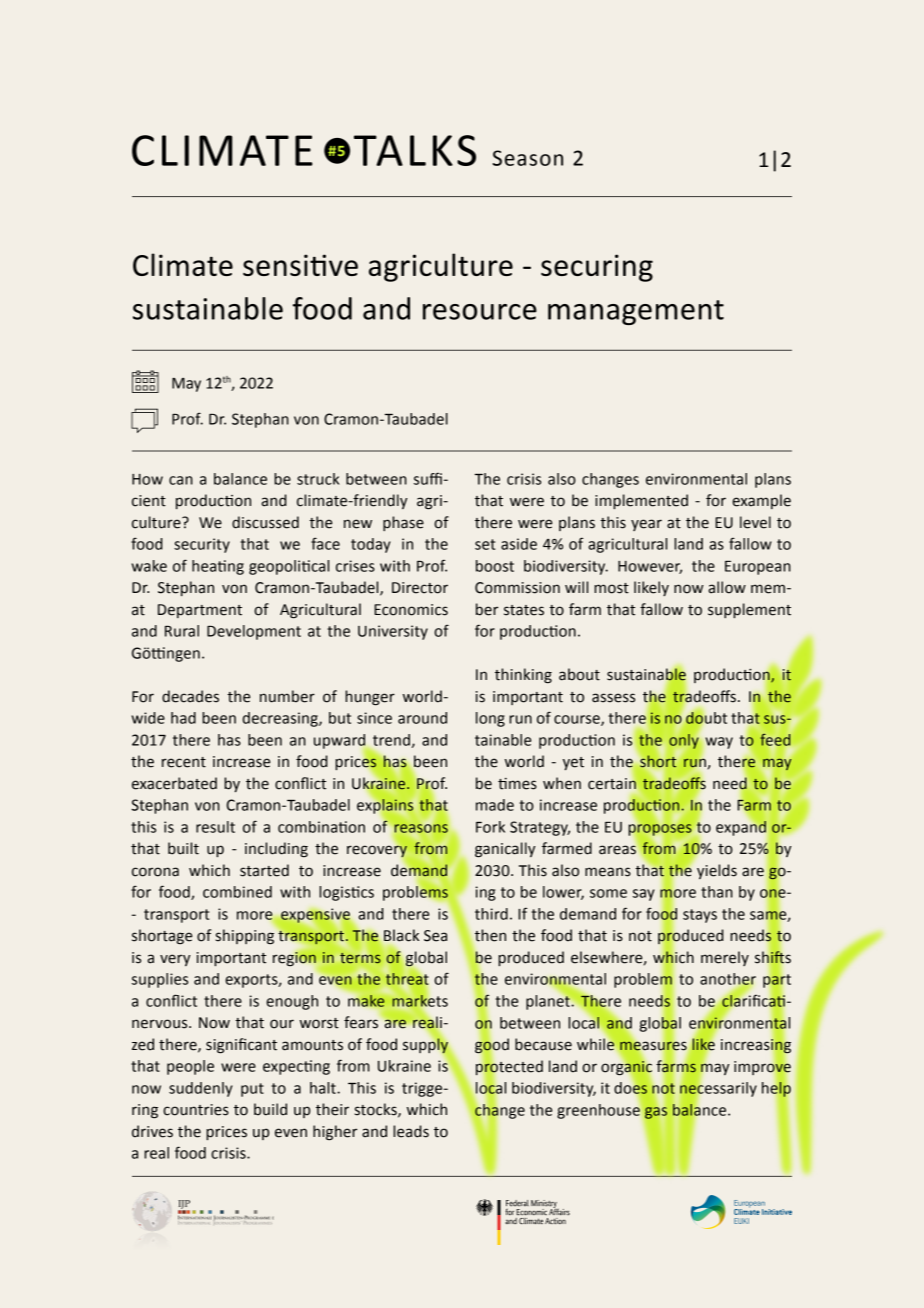  What do you see at coordinates (480, 312) in the document?
I see `resource` at bounding box center [480, 312].
